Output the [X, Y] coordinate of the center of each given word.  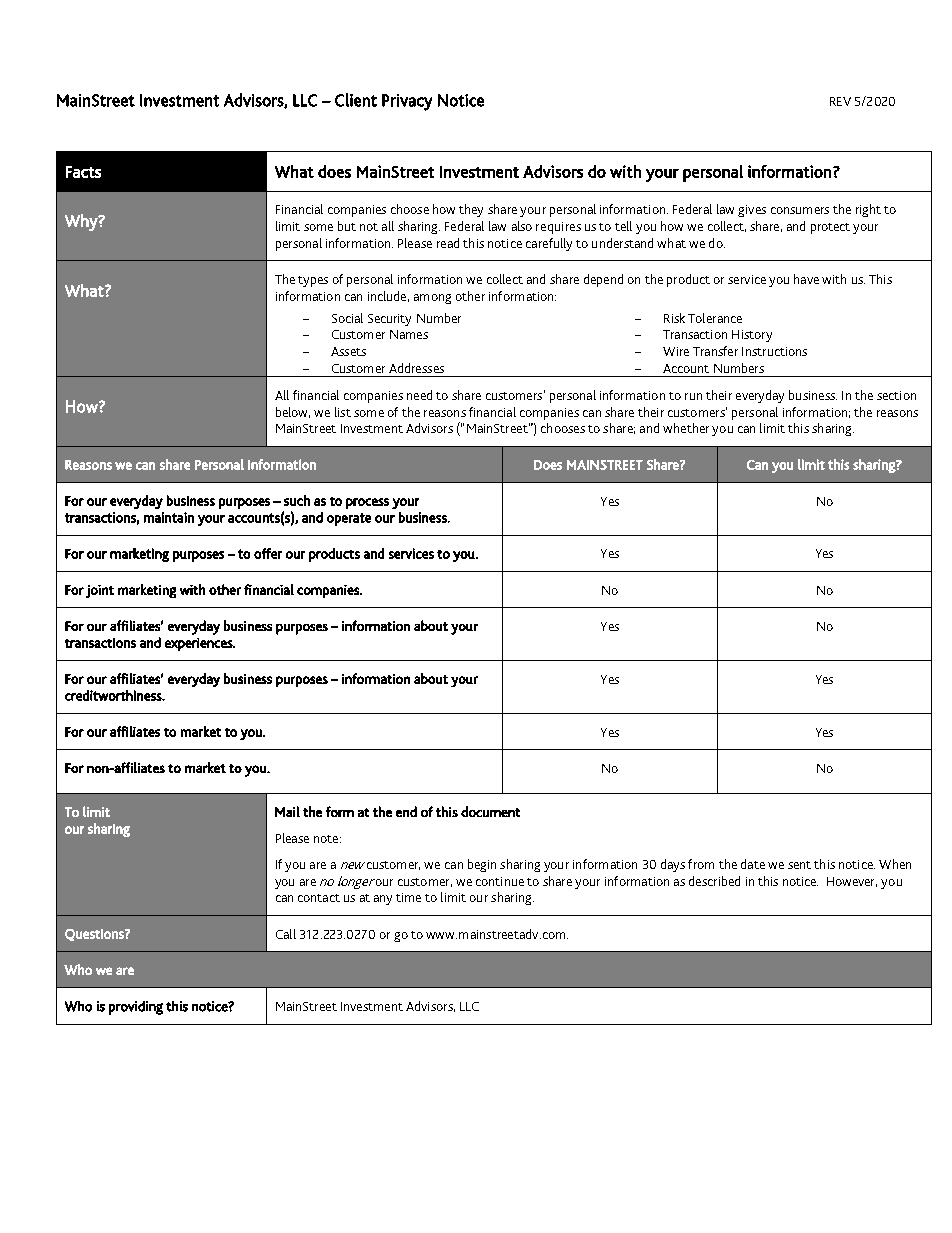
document [490, 811]
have [806, 279]
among [432, 299]
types [313, 281]
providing [136, 1008]
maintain [169, 517]
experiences [200, 644]
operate [349, 519]
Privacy [407, 102]
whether [686, 428]
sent [799, 865]
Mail [287, 811]
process [367, 503]
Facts [83, 172]
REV [840, 101]
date [753, 864]
